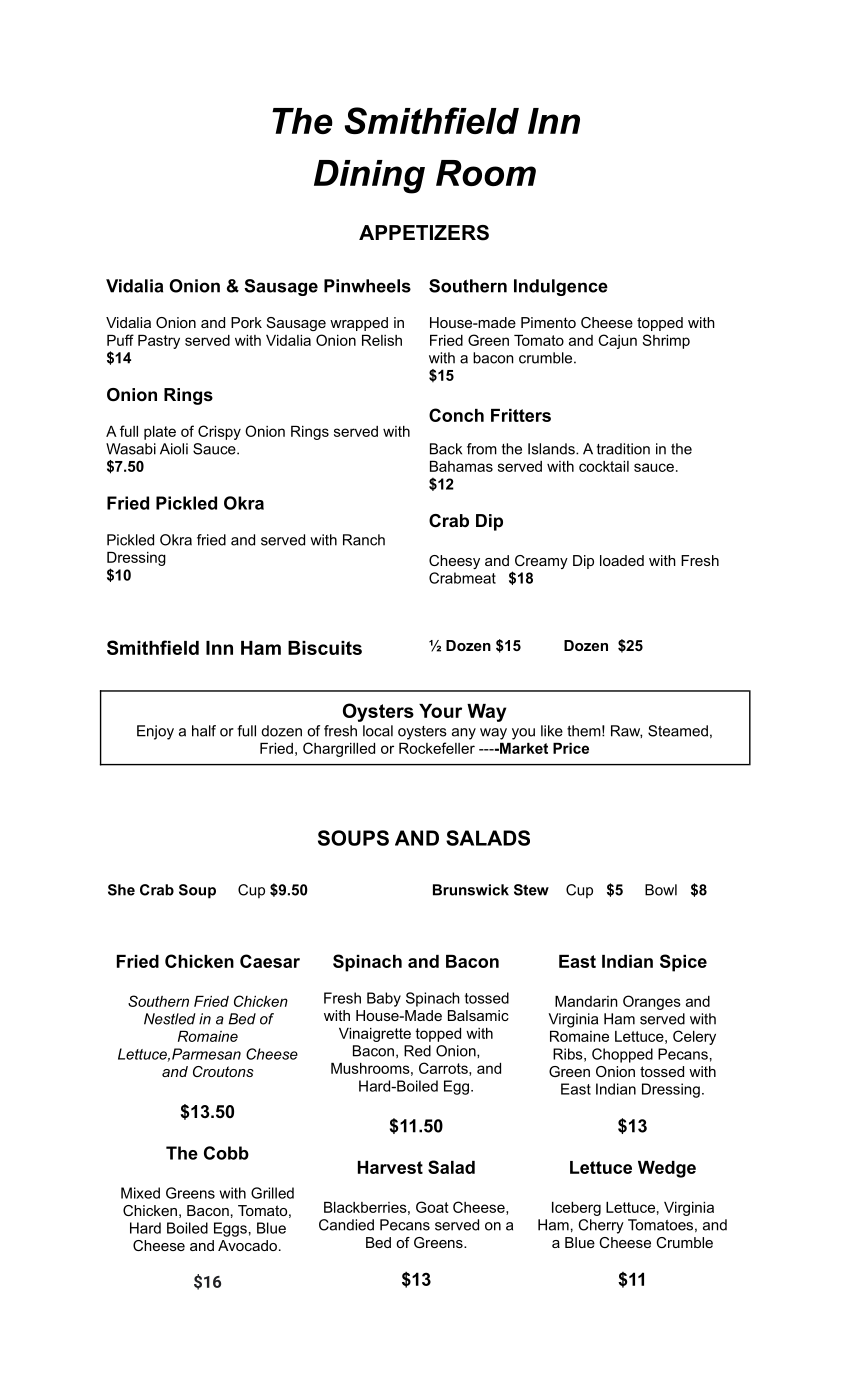 Image resolution: width=849 pixels, height=1400 pixels. What do you see at coordinates (446, 449) in the screenshot?
I see `Back` at bounding box center [446, 449].
